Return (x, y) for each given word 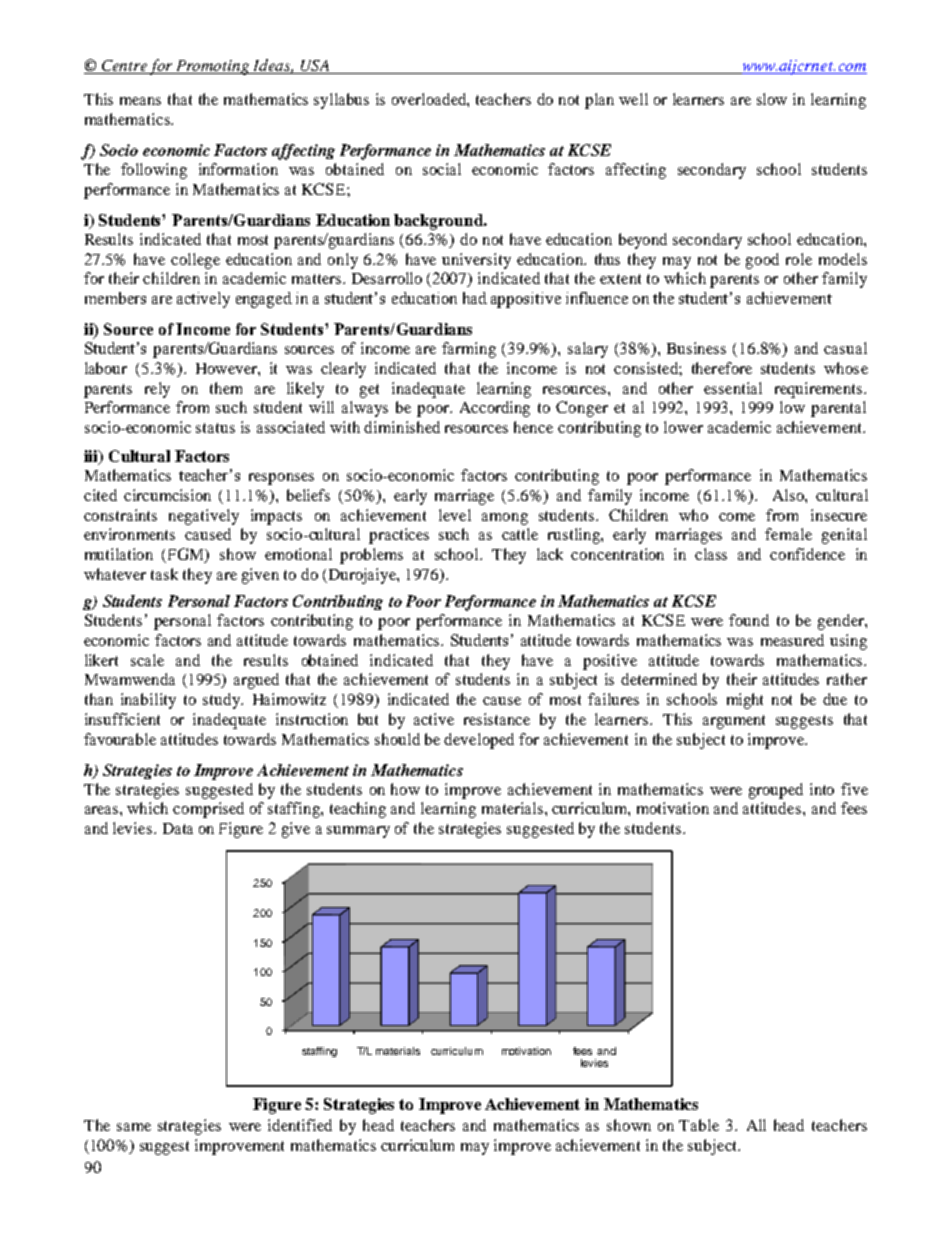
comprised (208, 810)
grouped (776, 791)
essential (733, 388)
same (134, 1127)
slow (772, 99)
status (215, 428)
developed (479, 741)
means (140, 101)
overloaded (430, 100)
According (495, 409)
